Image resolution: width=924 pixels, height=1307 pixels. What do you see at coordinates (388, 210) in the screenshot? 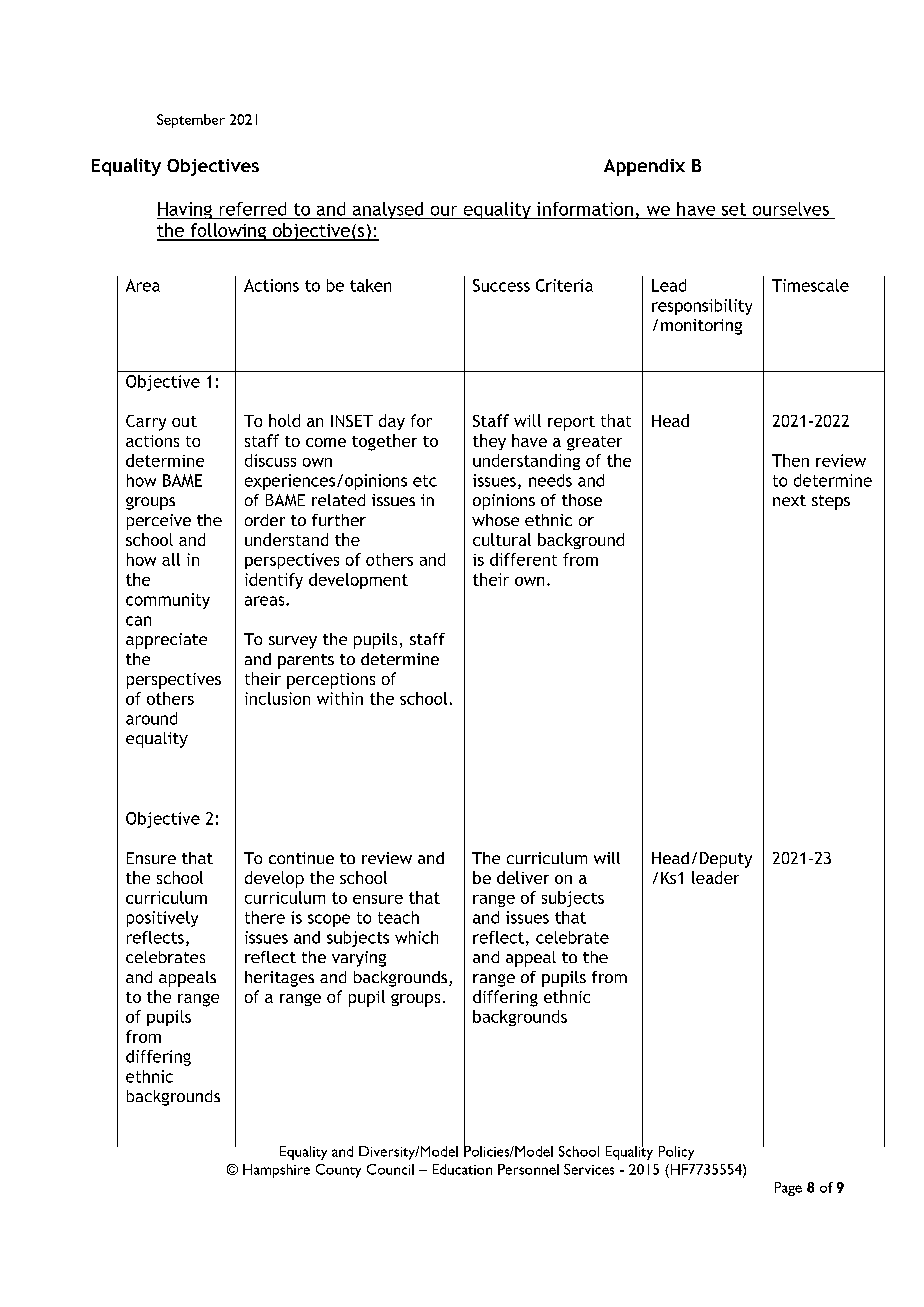
I see `analysed` at bounding box center [388, 210].
